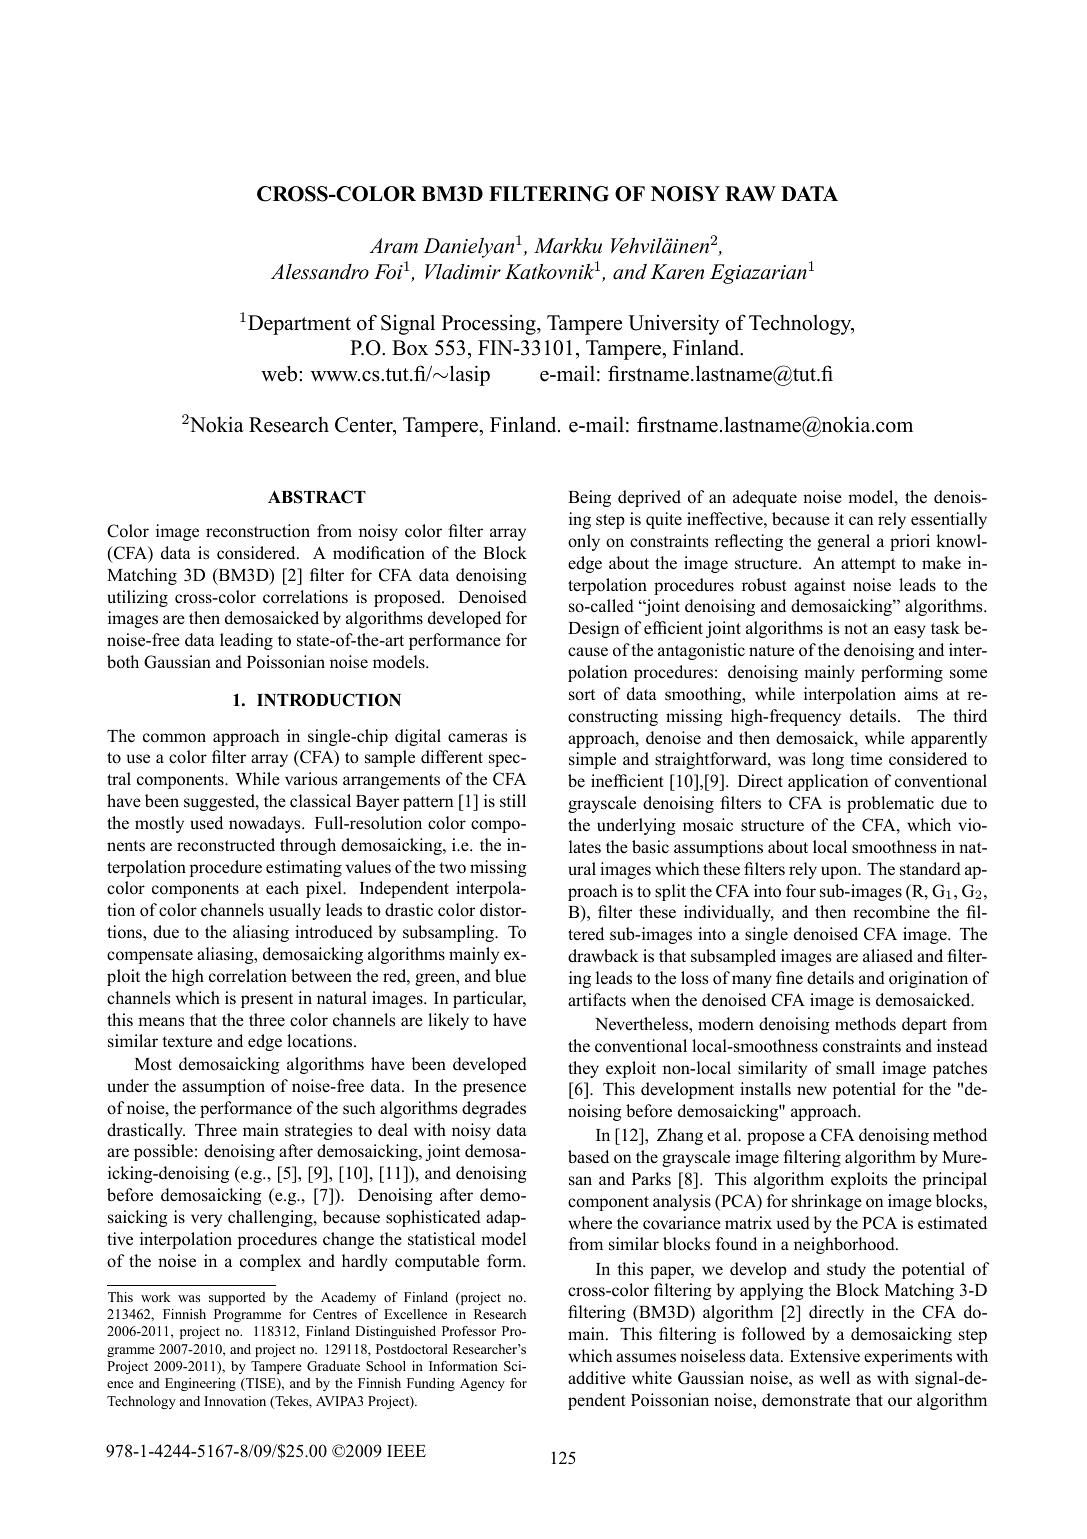 The image size is (1087, 1539). Describe the element at coordinates (510, 976) in the screenshot. I see `blue` at that location.
